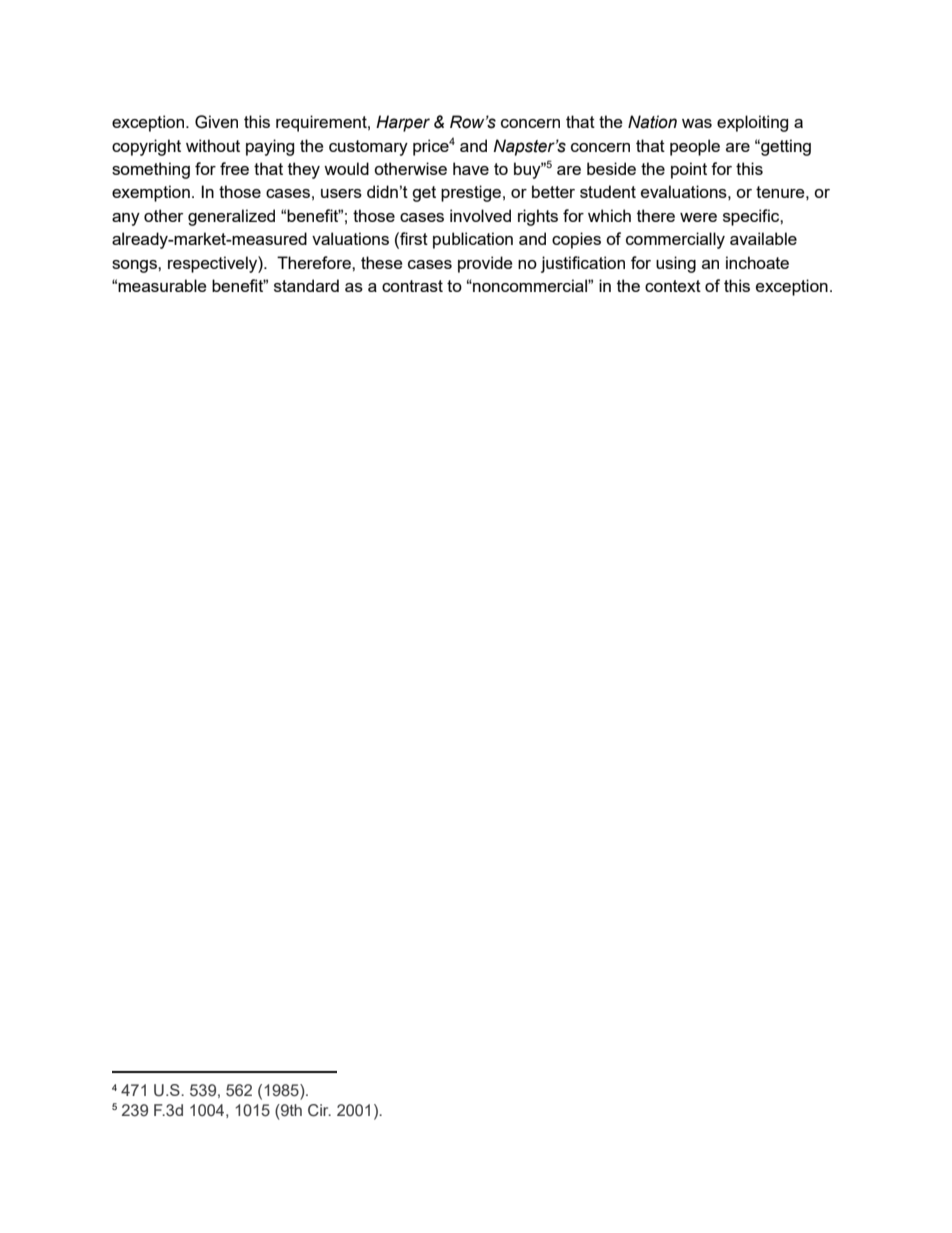 The width and height of the screenshot is (952, 1233). Describe the element at coordinates (676, 264) in the screenshot. I see `using` at that location.
